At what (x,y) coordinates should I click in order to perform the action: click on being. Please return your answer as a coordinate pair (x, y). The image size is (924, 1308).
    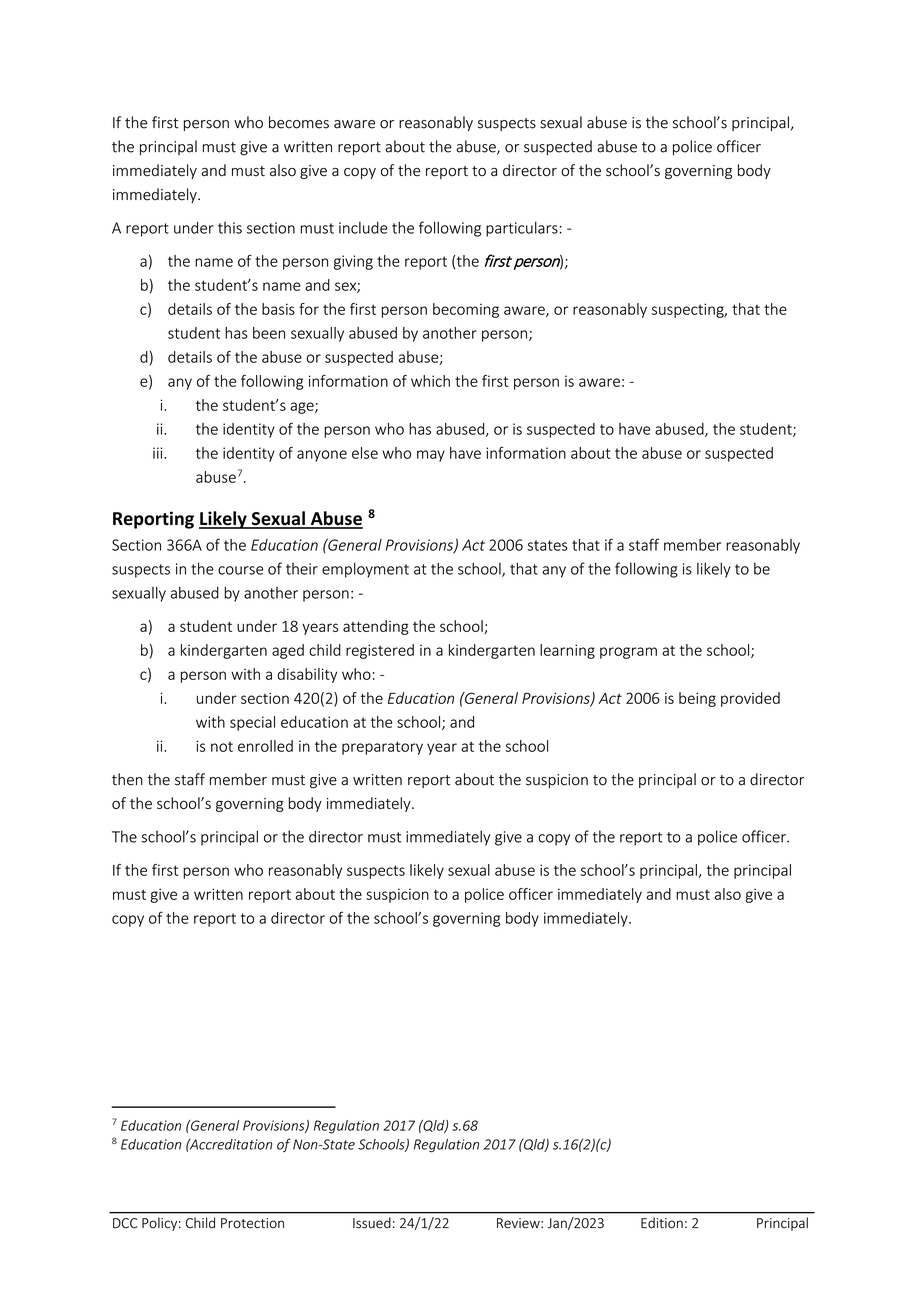
    Looking at the image, I should click on (697, 699).
